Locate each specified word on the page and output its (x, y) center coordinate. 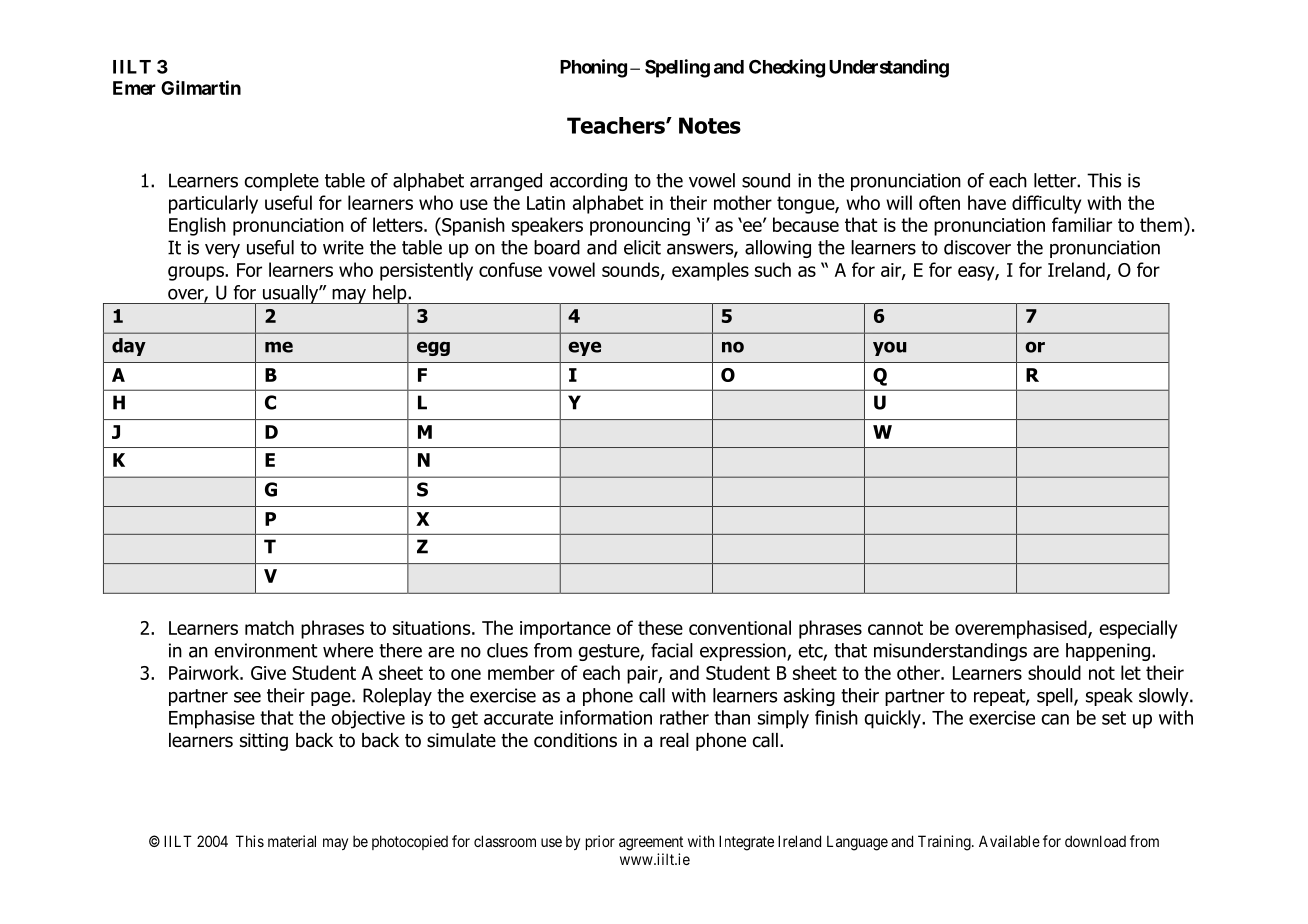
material (292, 841)
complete (281, 182)
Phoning (593, 68)
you (890, 348)
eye (584, 348)
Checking (787, 68)
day (129, 347)
